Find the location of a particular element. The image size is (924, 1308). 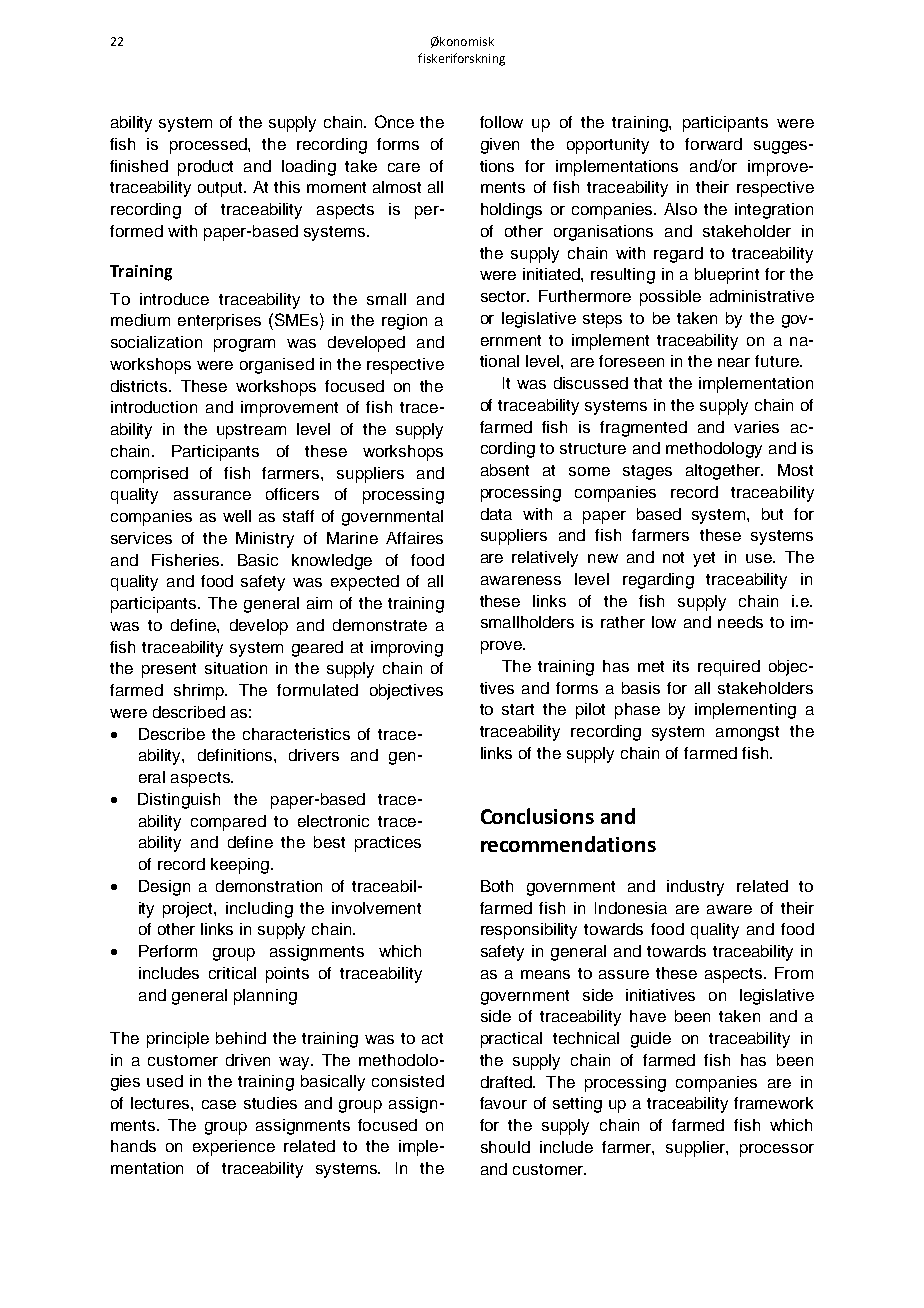

improving is located at coordinates (407, 649).
